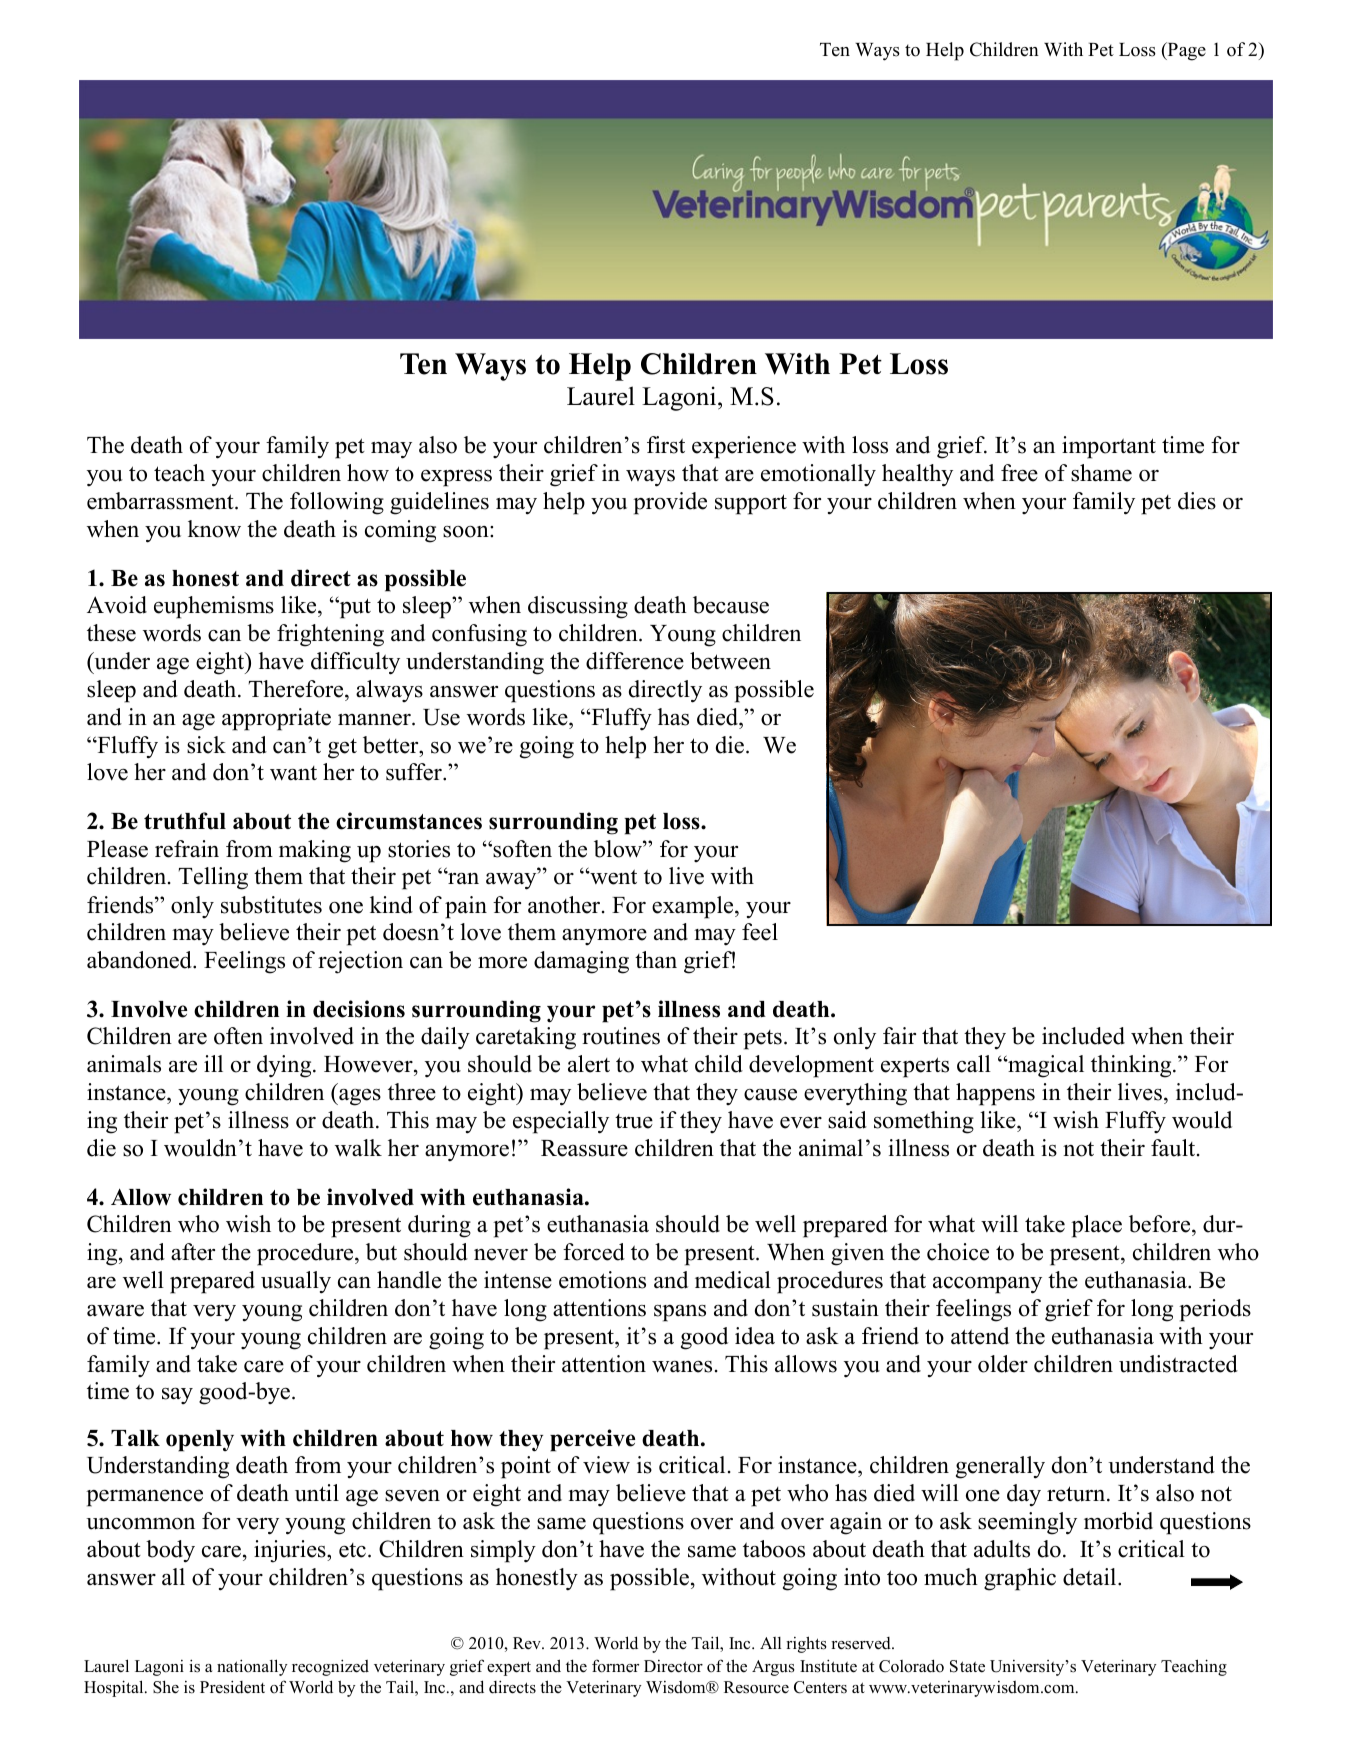  What do you see at coordinates (682, 1366) in the screenshot?
I see `wanes` at bounding box center [682, 1366].
